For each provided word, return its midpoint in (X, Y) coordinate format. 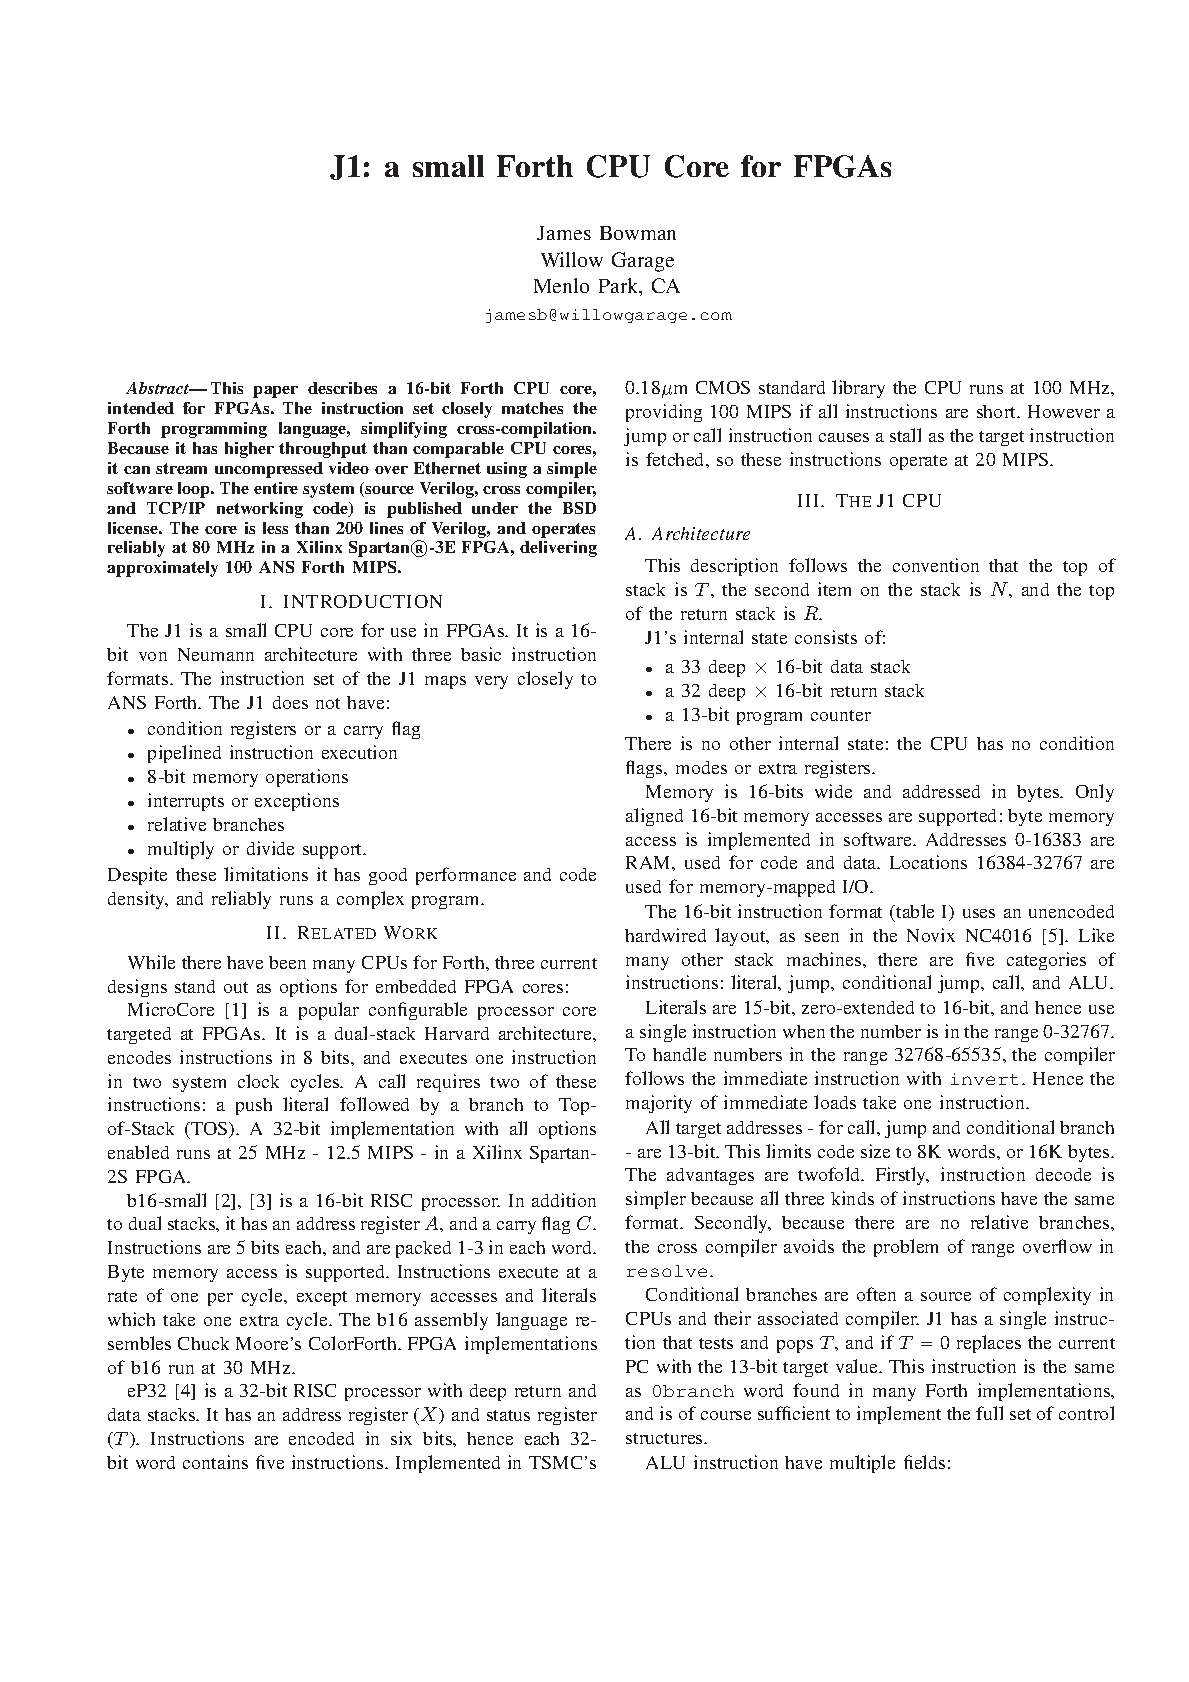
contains (215, 1462)
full (989, 1413)
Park (620, 287)
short (998, 411)
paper (275, 392)
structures (665, 1438)
